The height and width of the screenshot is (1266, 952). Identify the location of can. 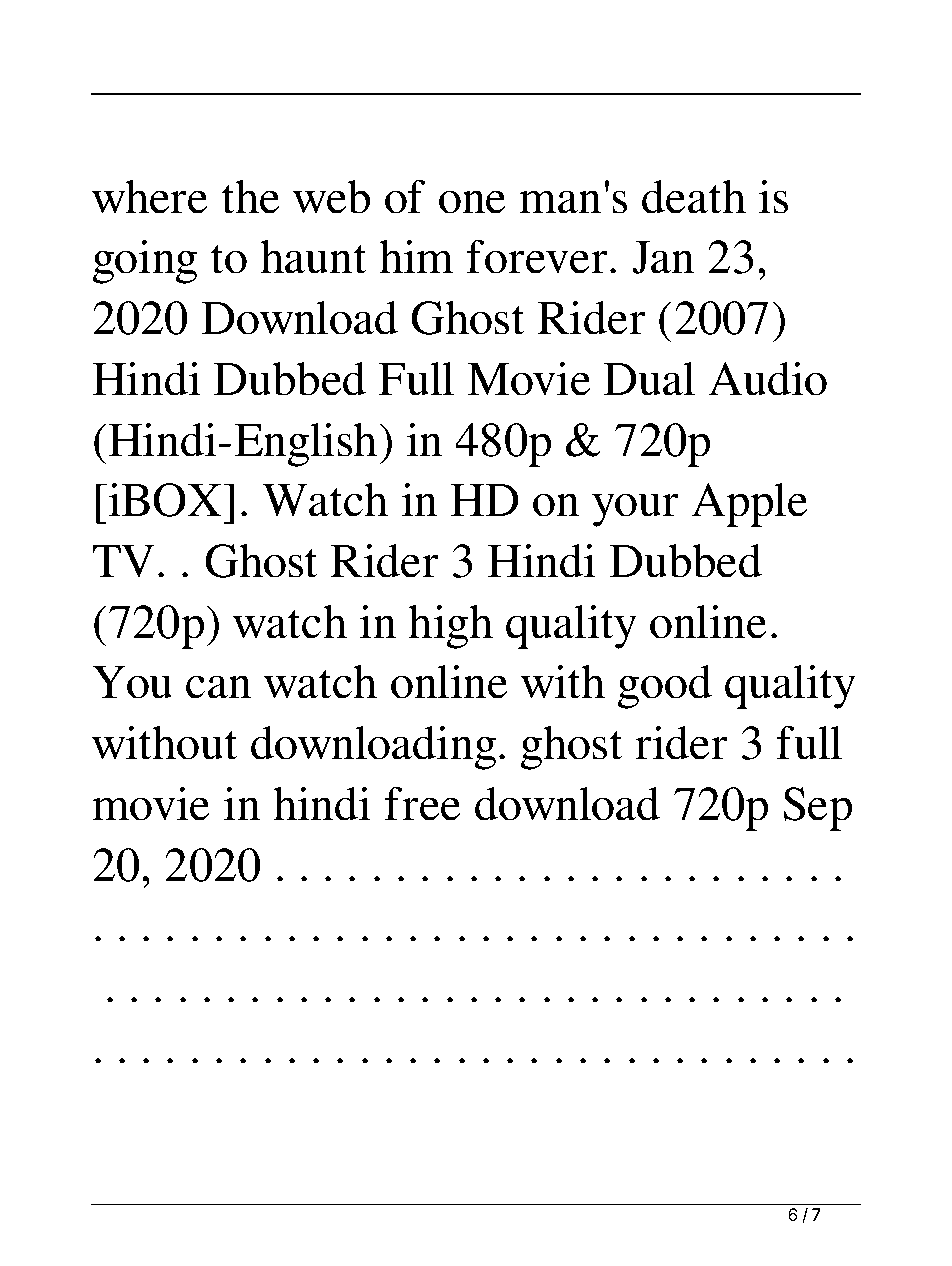
(218, 687).
